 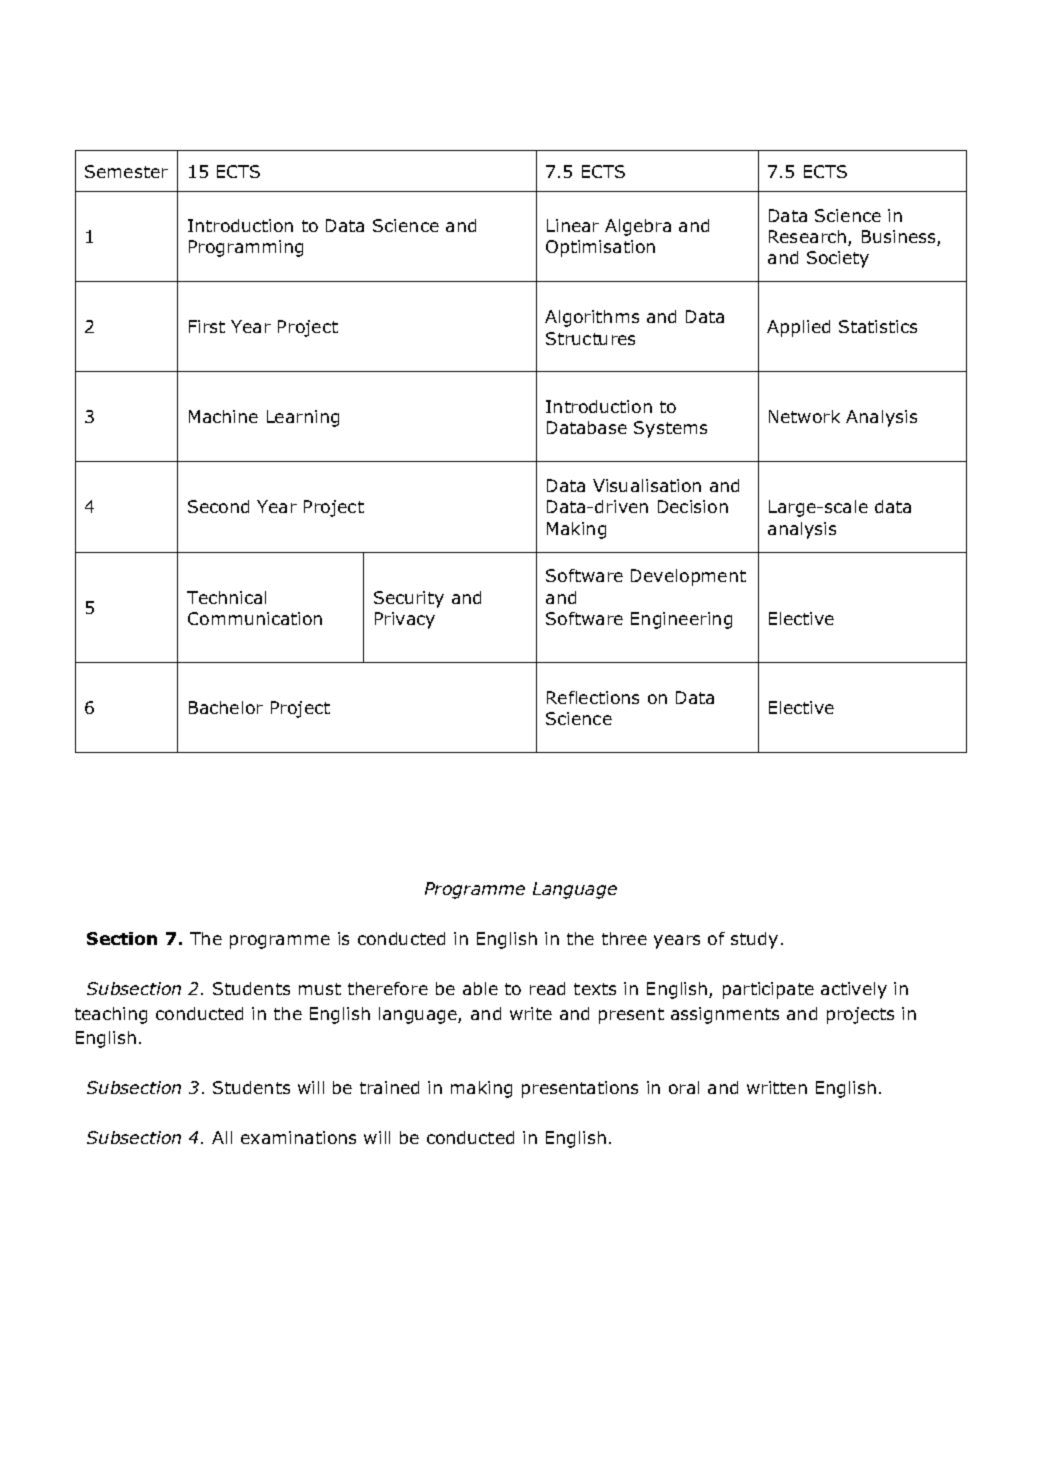 What do you see at coordinates (255, 618) in the page?
I see `Communication` at bounding box center [255, 618].
